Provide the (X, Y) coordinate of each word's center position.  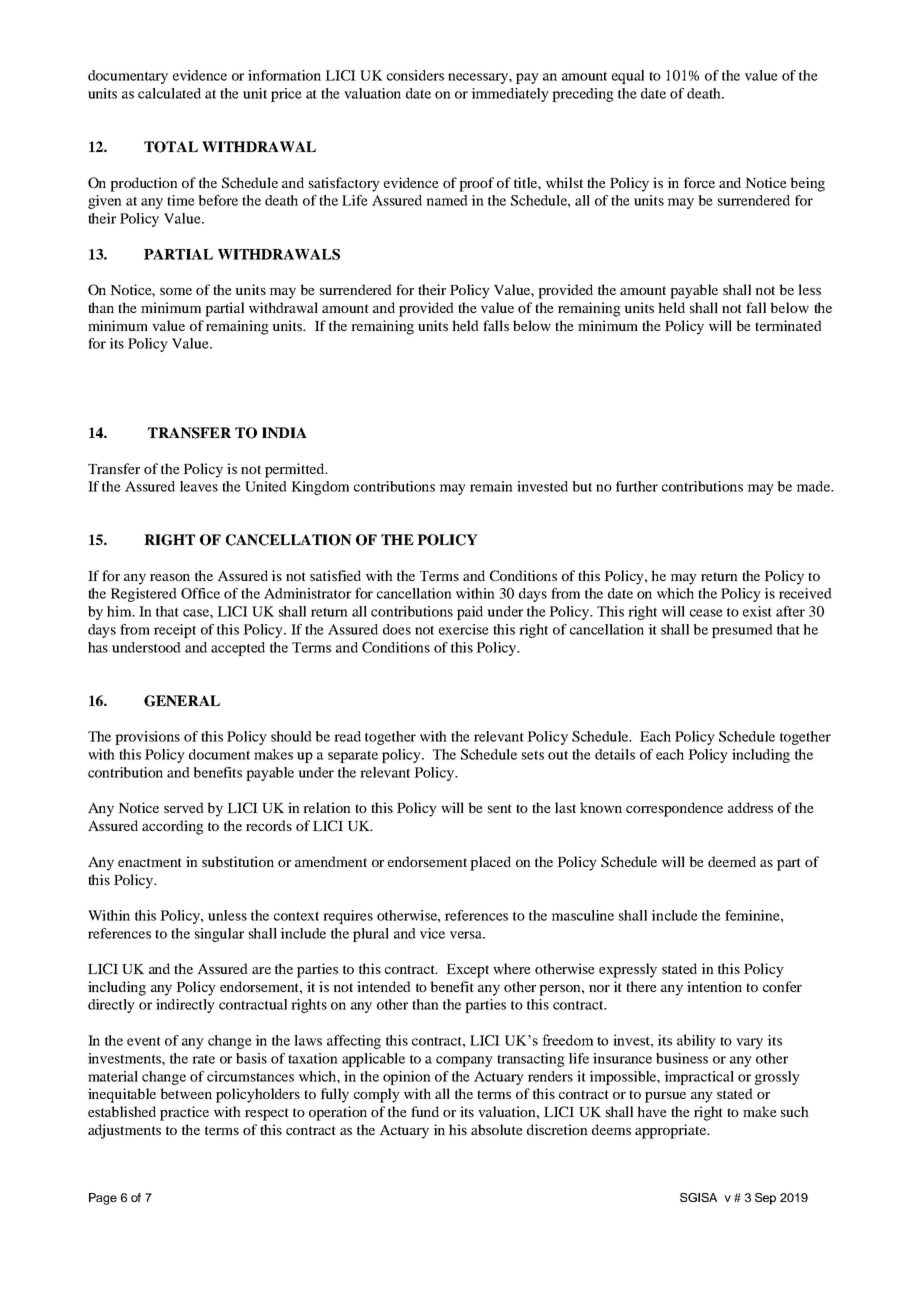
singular (219, 935)
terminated (788, 325)
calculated (169, 93)
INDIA (284, 432)
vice (432, 933)
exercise (464, 629)
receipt (175, 631)
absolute (497, 1129)
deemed (732, 861)
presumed (742, 631)
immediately (510, 95)
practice (184, 1113)
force (699, 182)
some (176, 291)
